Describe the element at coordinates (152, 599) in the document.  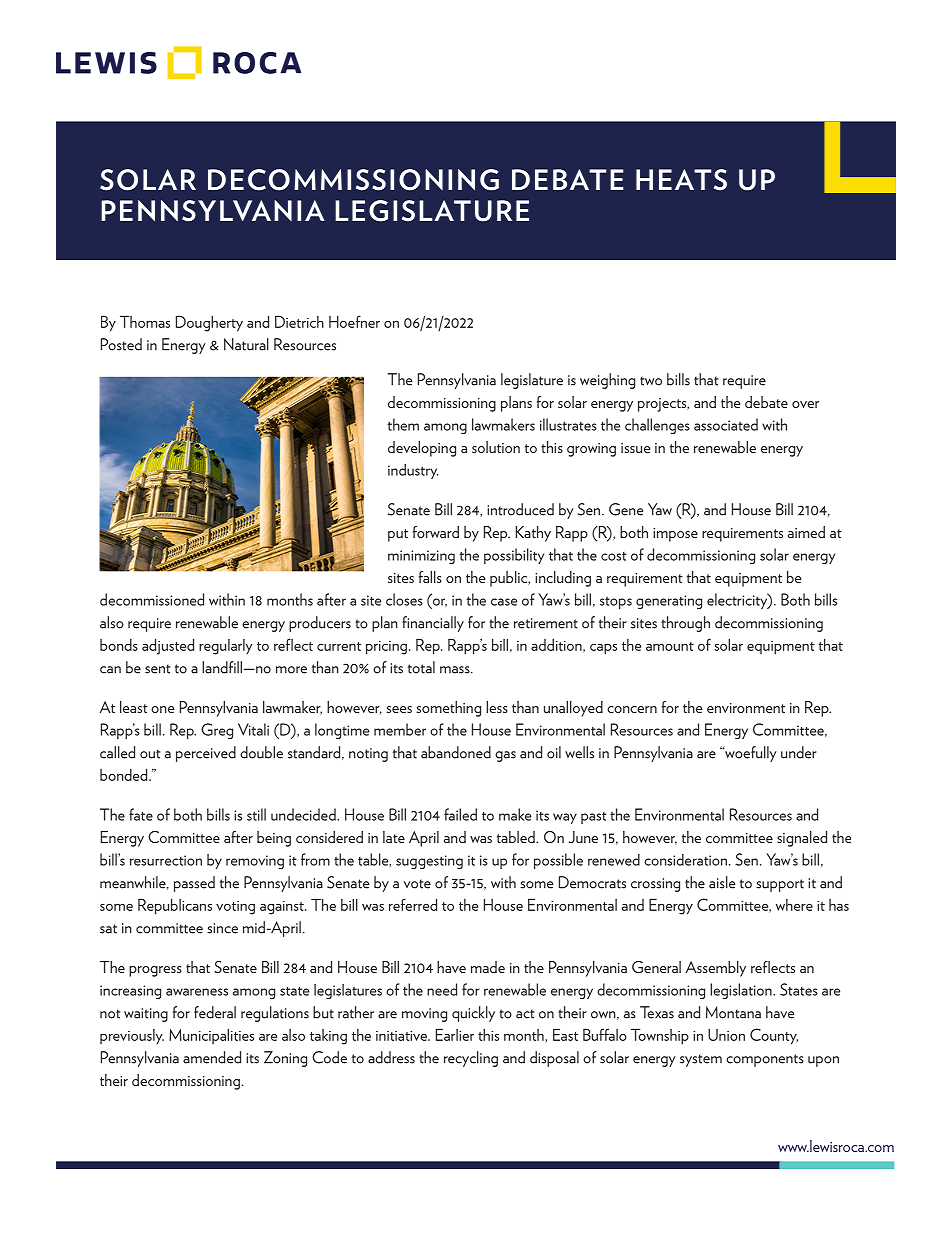
I see `decommissioned` at that location.
